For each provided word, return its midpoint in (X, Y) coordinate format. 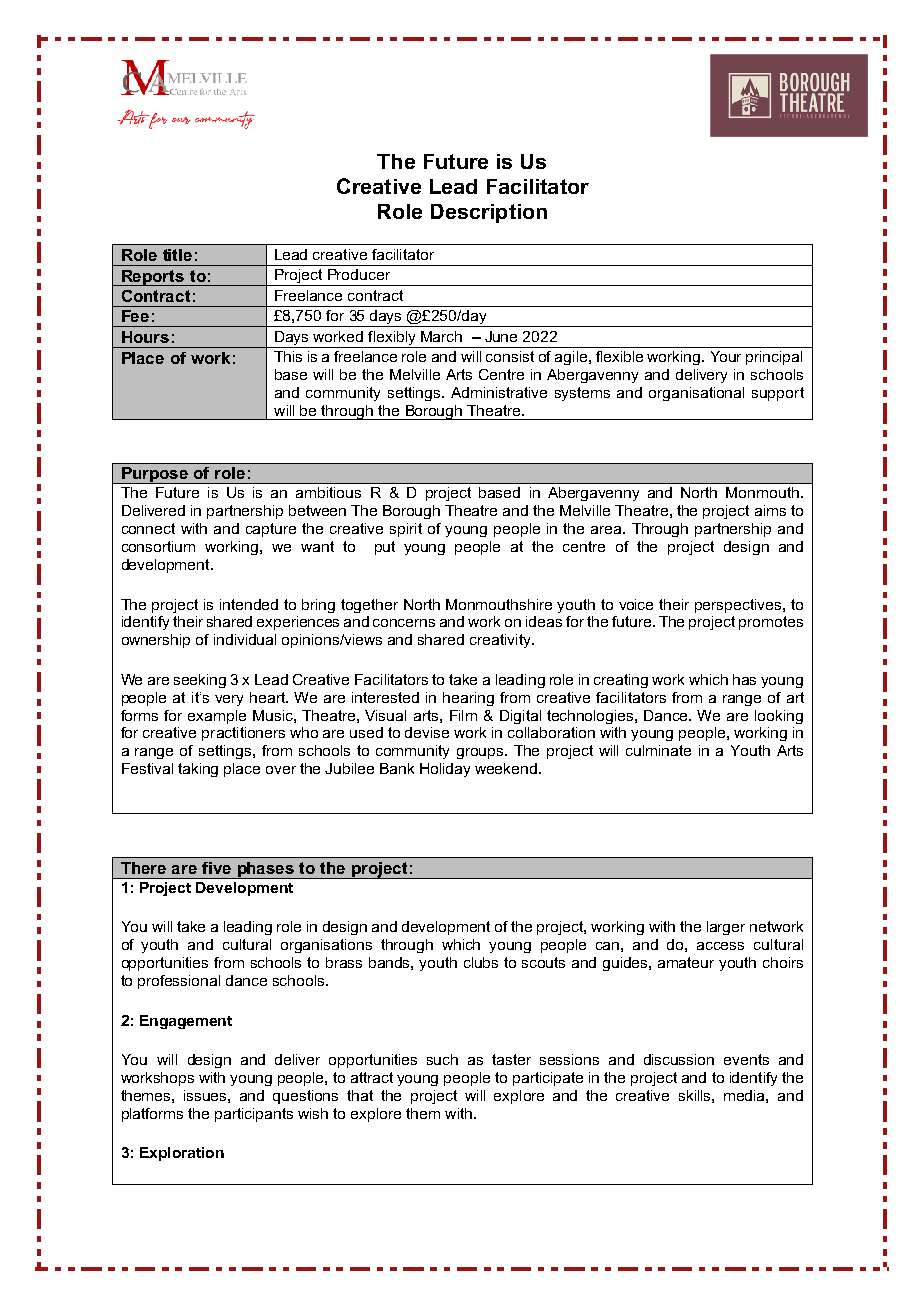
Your (726, 356)
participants (254, 1115)
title (177, 255)
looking (779, 717)
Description (489, 213)
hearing (468, 699)
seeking (200, 681)
